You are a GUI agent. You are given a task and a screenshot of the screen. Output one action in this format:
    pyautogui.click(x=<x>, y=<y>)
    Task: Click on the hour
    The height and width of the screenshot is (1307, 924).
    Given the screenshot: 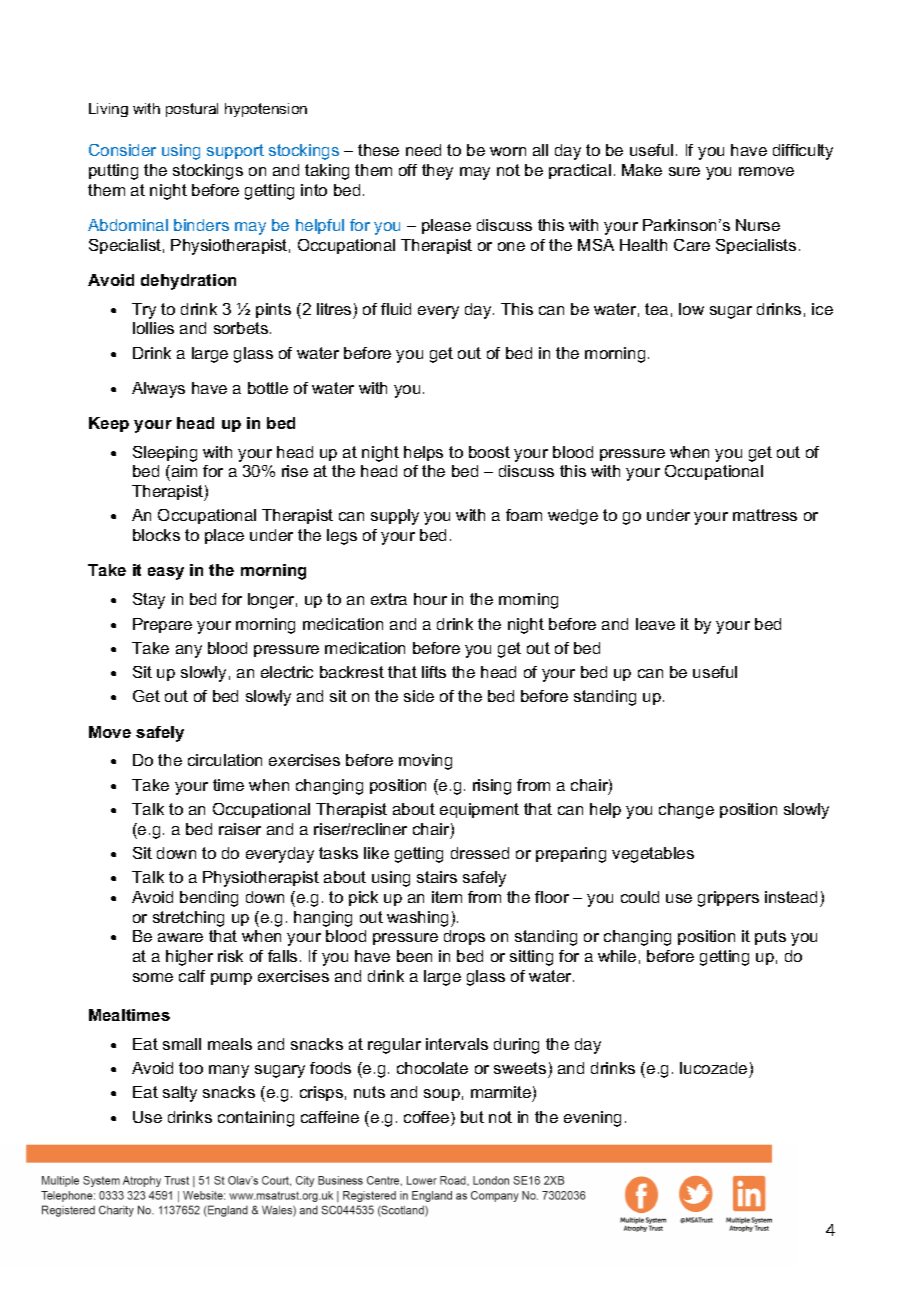 What is the action you would take?
    pyautogui.click(x=430, y=599)
